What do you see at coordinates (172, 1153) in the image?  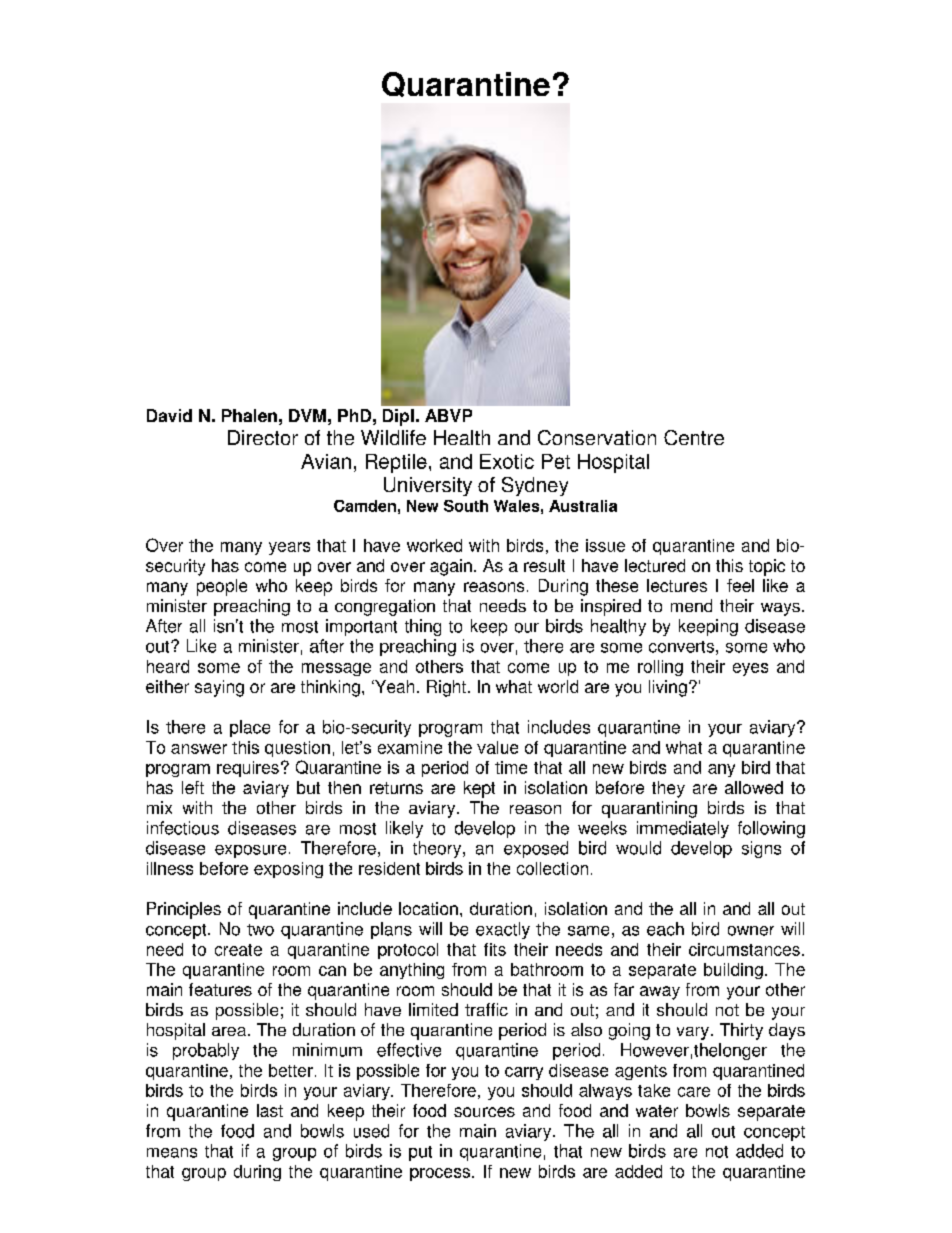 I see `means` at bounding box center [172, 1153].
